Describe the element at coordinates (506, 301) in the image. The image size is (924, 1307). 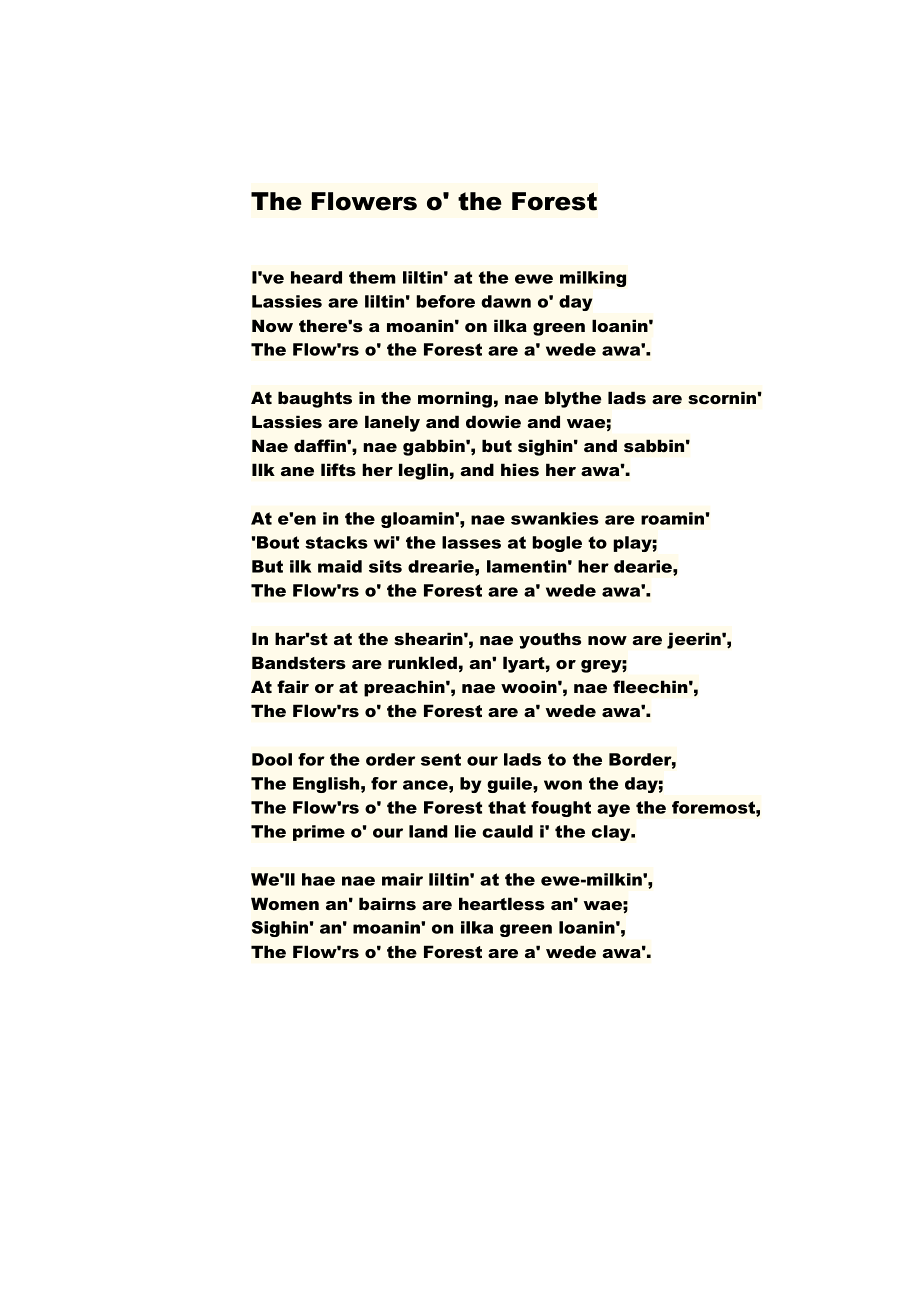
I see `dawn` at that location.
